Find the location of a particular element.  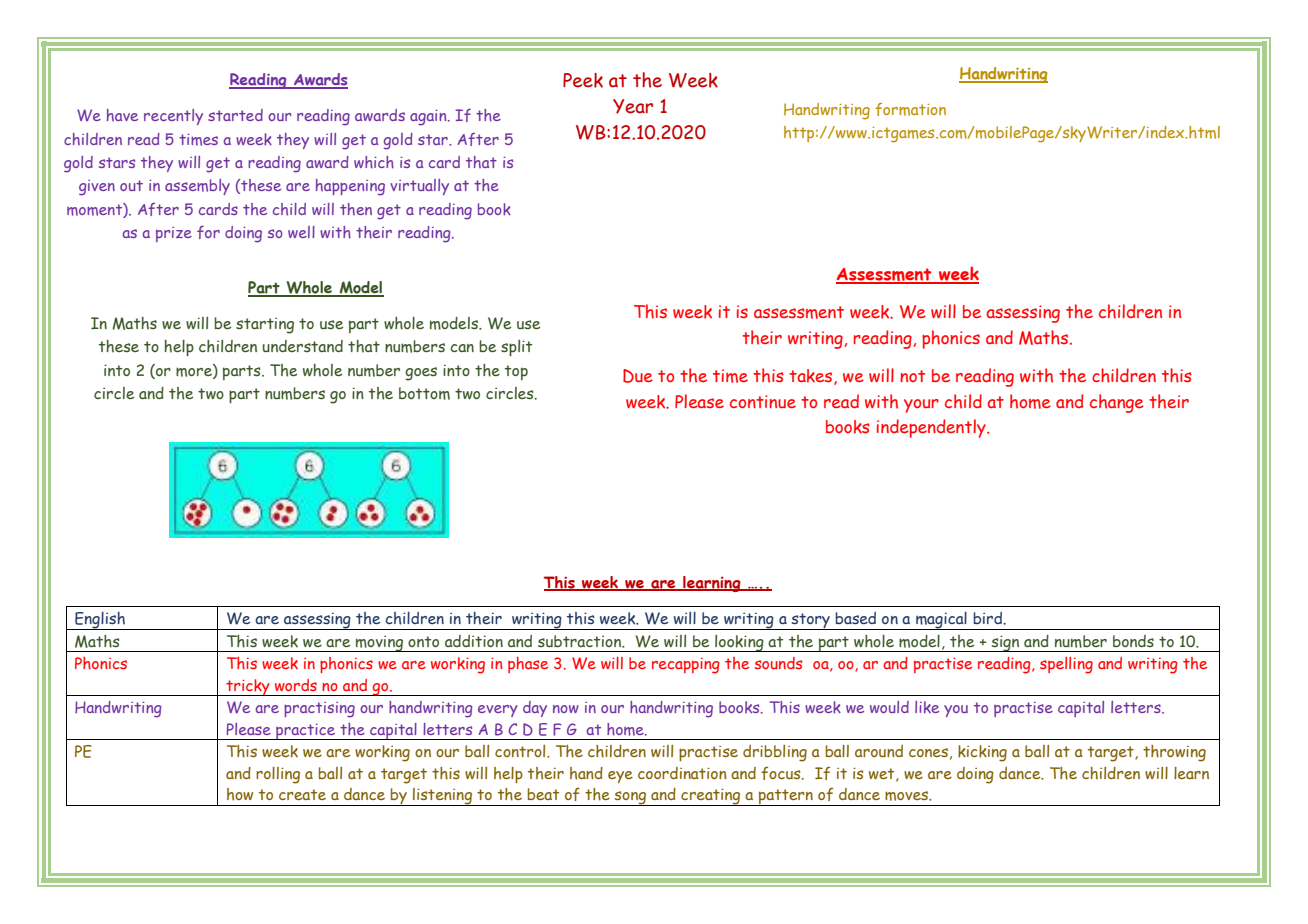

English is located at coordinates (100, 621).
